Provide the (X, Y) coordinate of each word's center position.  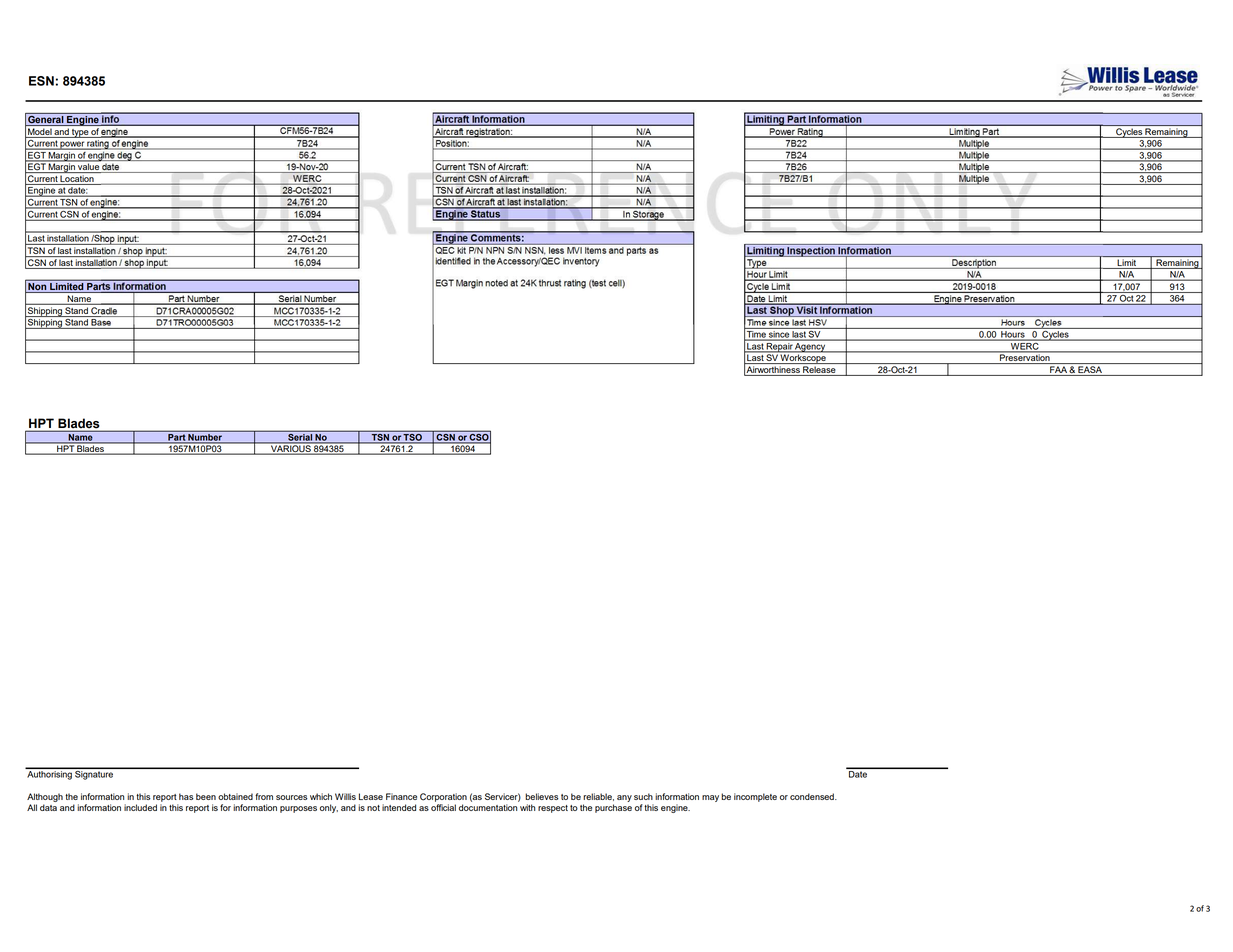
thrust (550, 283)
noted (496, 283)
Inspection (811, 252)
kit (461, 249)
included (140, 807)
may (710, 798)
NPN (495, 249)
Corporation (443, 797)
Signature (94, 774)
